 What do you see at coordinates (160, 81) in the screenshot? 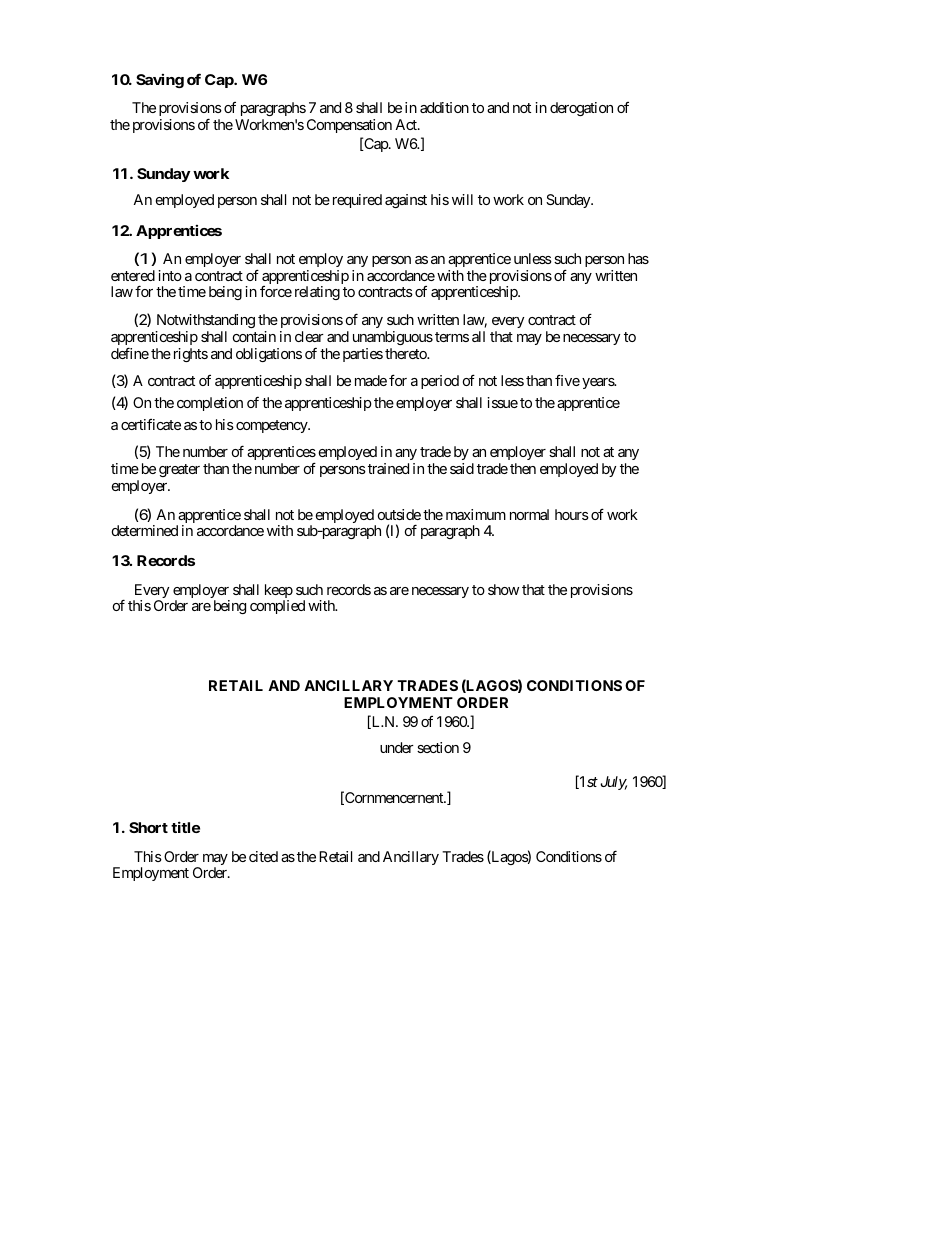
I see `Saving` at bounding box center [160, 81].
